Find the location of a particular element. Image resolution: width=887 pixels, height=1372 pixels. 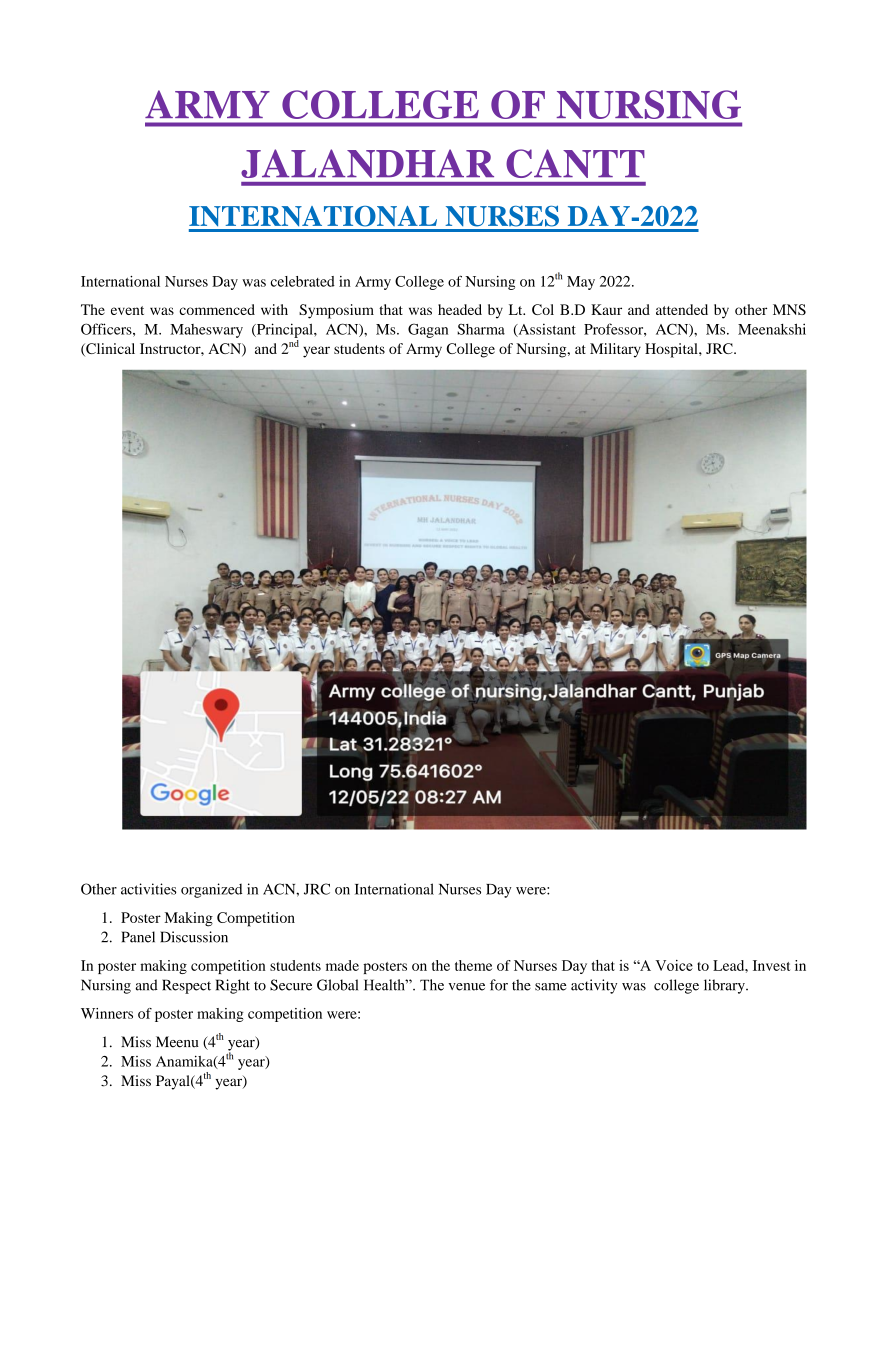

attended is located at coordinates (682, 309).
